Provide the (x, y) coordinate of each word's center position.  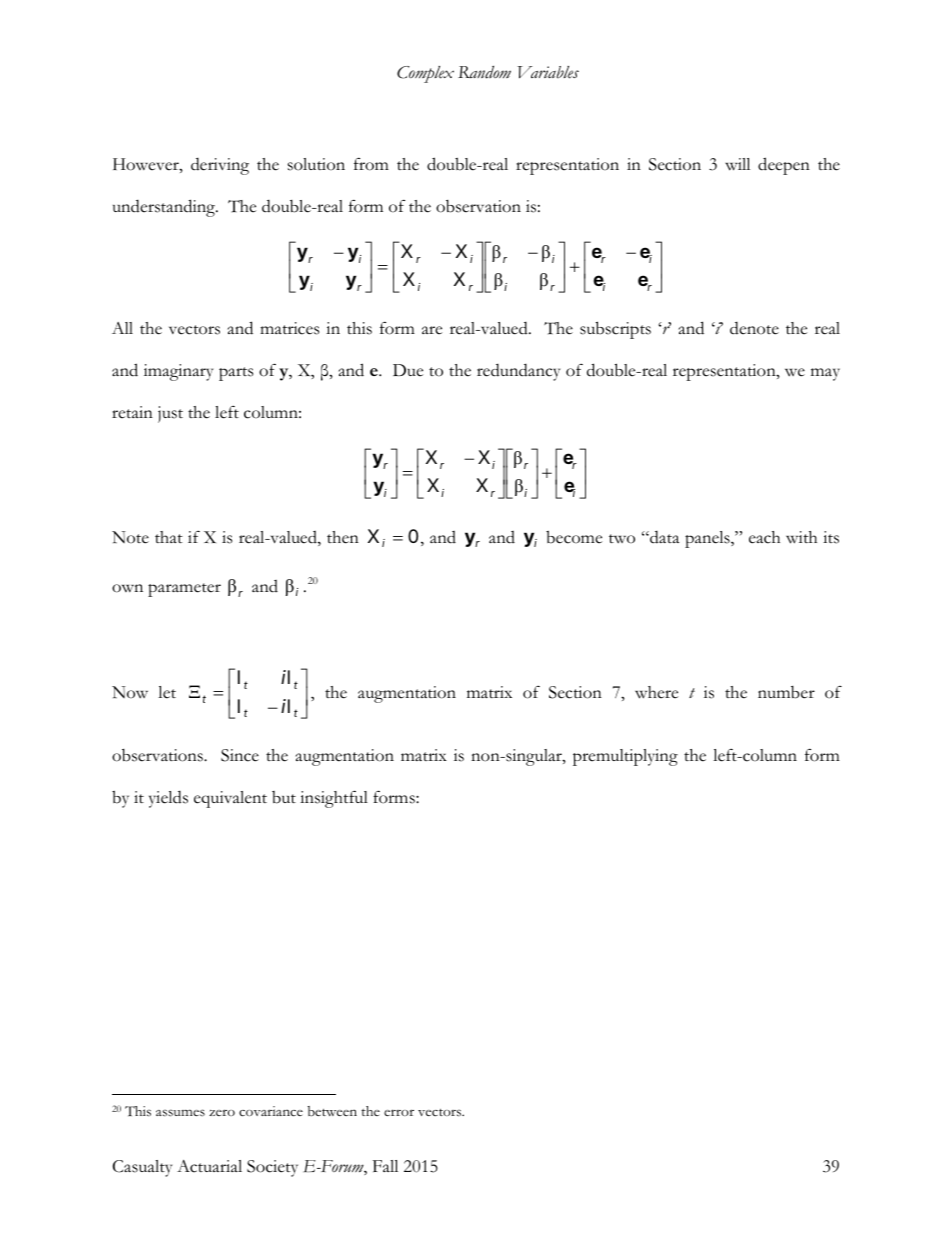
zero (222, 1112)
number (786, 692)
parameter (184, 590)
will (737, 164)
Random (484, 72)
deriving (220, 166)
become (574, 537)
